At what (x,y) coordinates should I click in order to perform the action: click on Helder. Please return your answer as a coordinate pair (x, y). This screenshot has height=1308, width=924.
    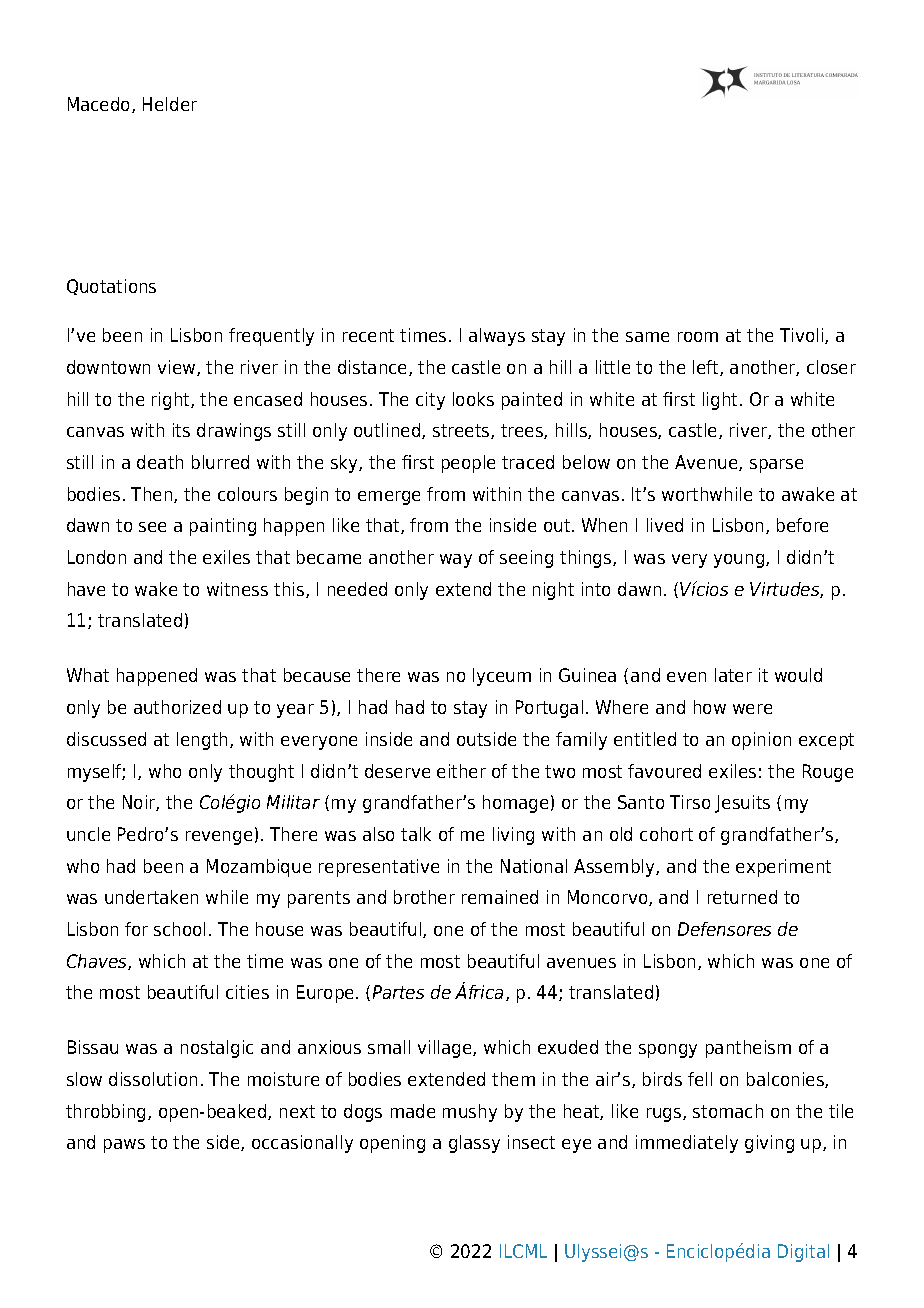
    Looking at the image, I should click on (170, 104).
